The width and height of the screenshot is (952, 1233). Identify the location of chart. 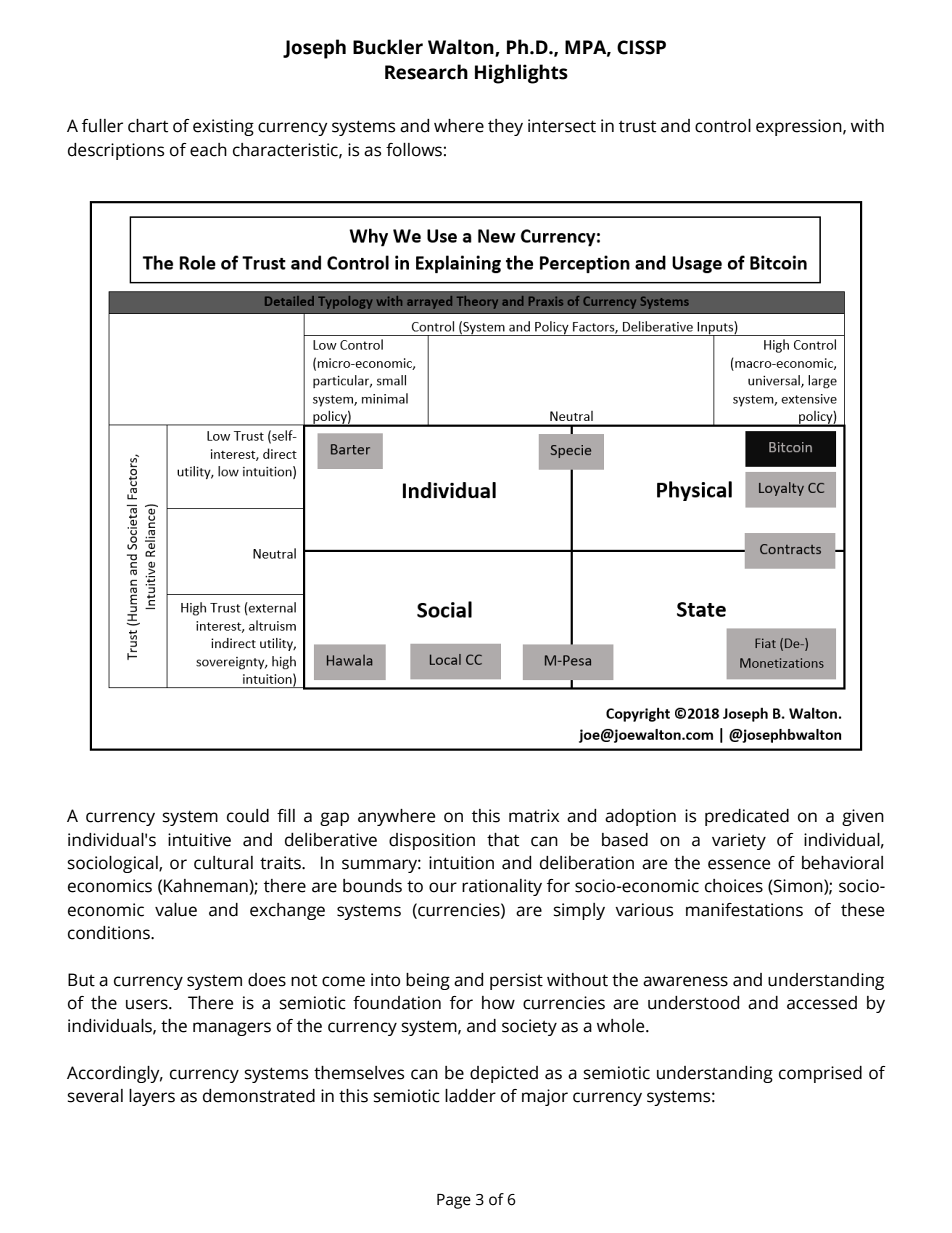
(148, 126).
